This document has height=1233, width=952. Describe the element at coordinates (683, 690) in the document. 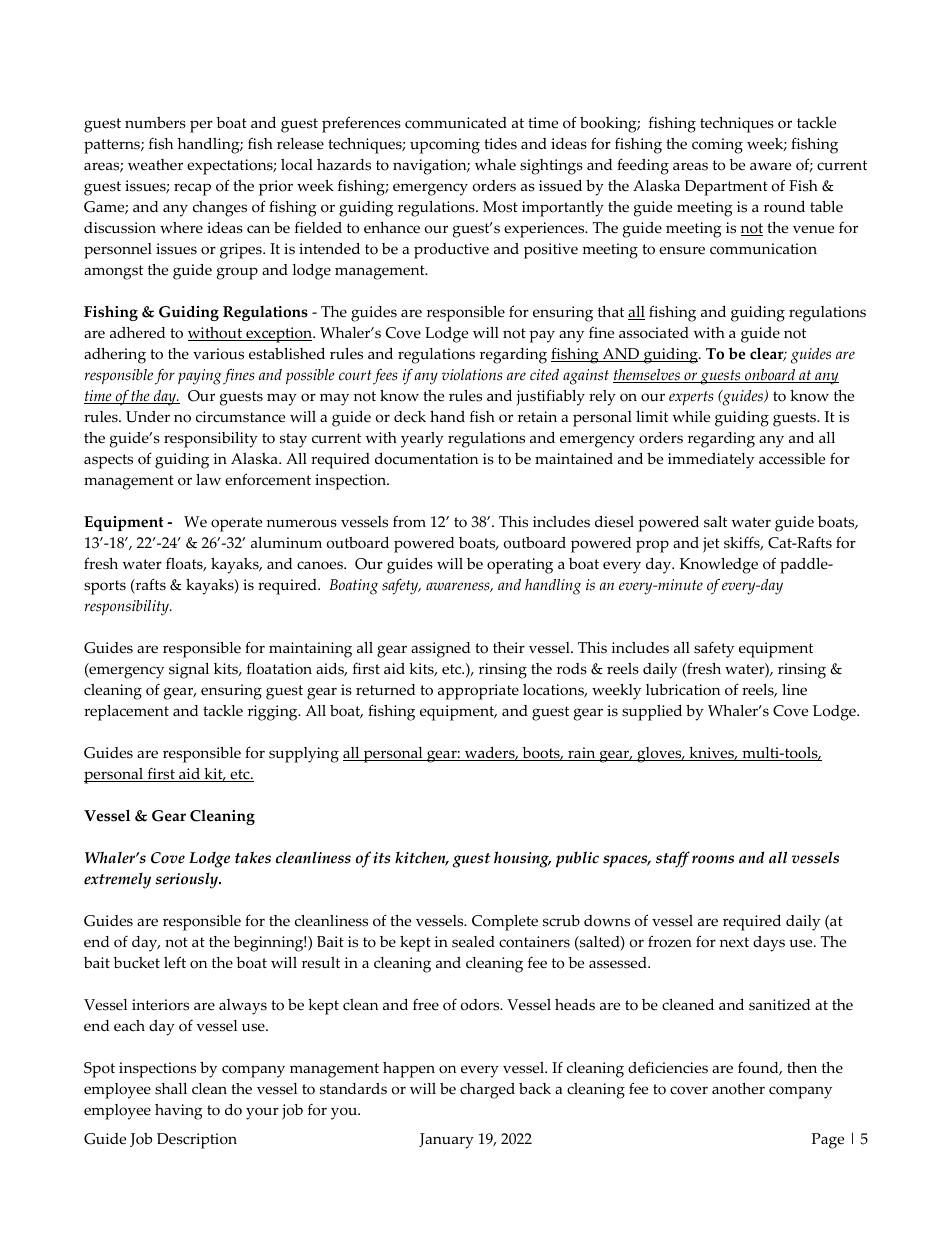

I see `lubrication` at that location.
